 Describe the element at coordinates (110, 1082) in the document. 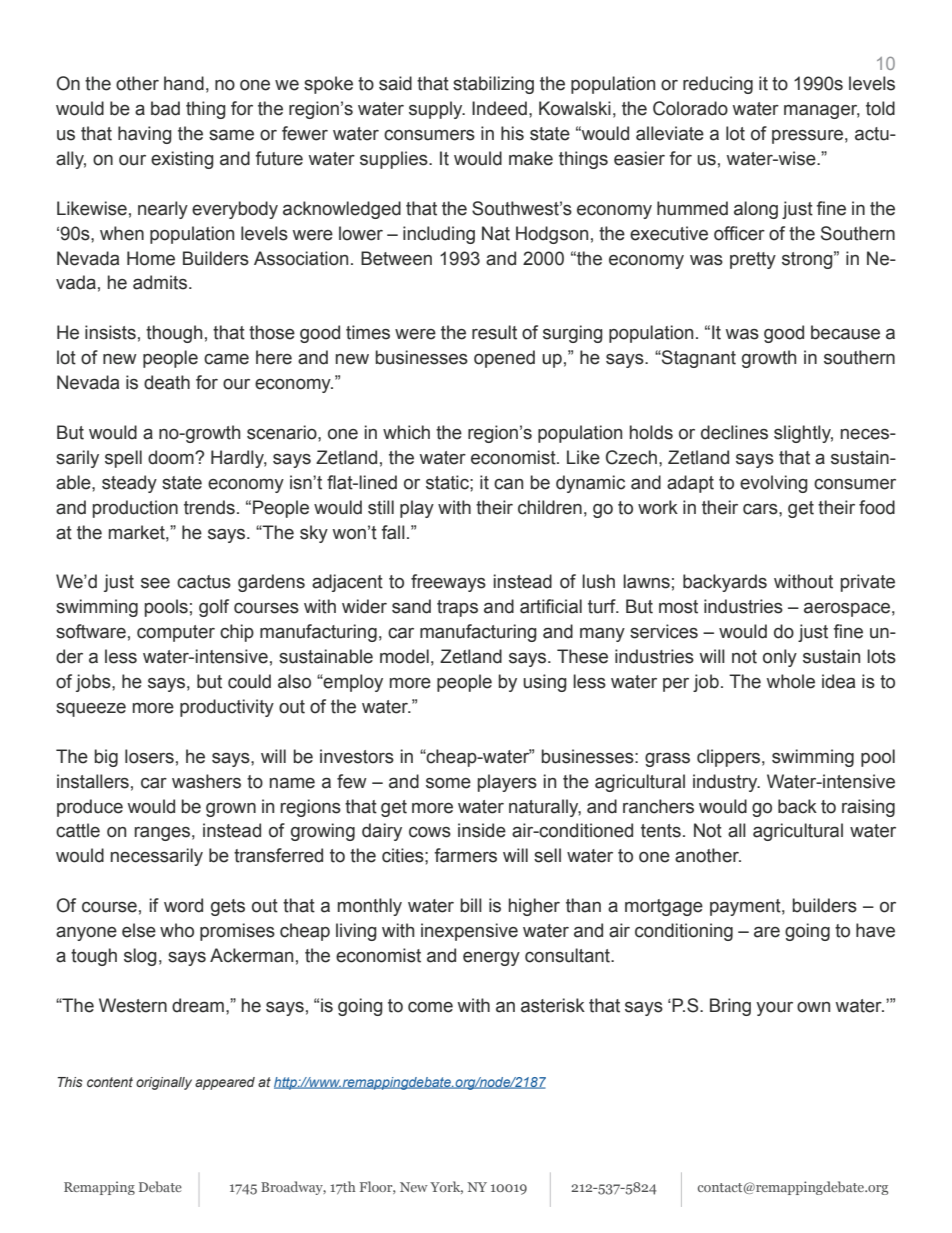

I see `content` at that location.
